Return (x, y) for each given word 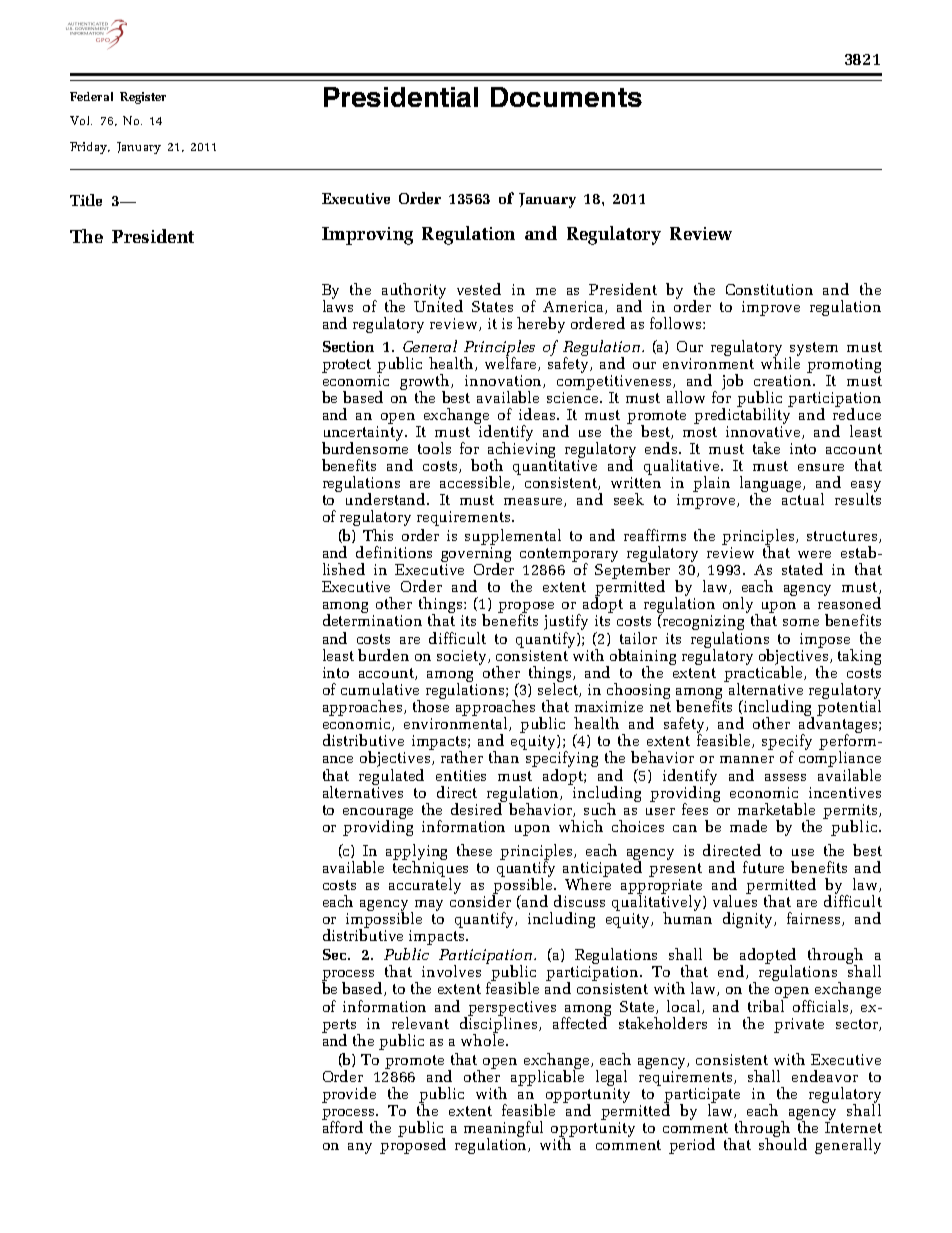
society (463, 657)
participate (702, 1096)
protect (346, 366)
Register (143, 98)
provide (349, 1095)
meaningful (503, 1130)
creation (784, 380)
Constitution (769, 289)
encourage (378, 814)
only (740, 606)
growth (426, 383)
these (474, 850)
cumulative (380, 689)
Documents (566, 97)
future (763, 867)
